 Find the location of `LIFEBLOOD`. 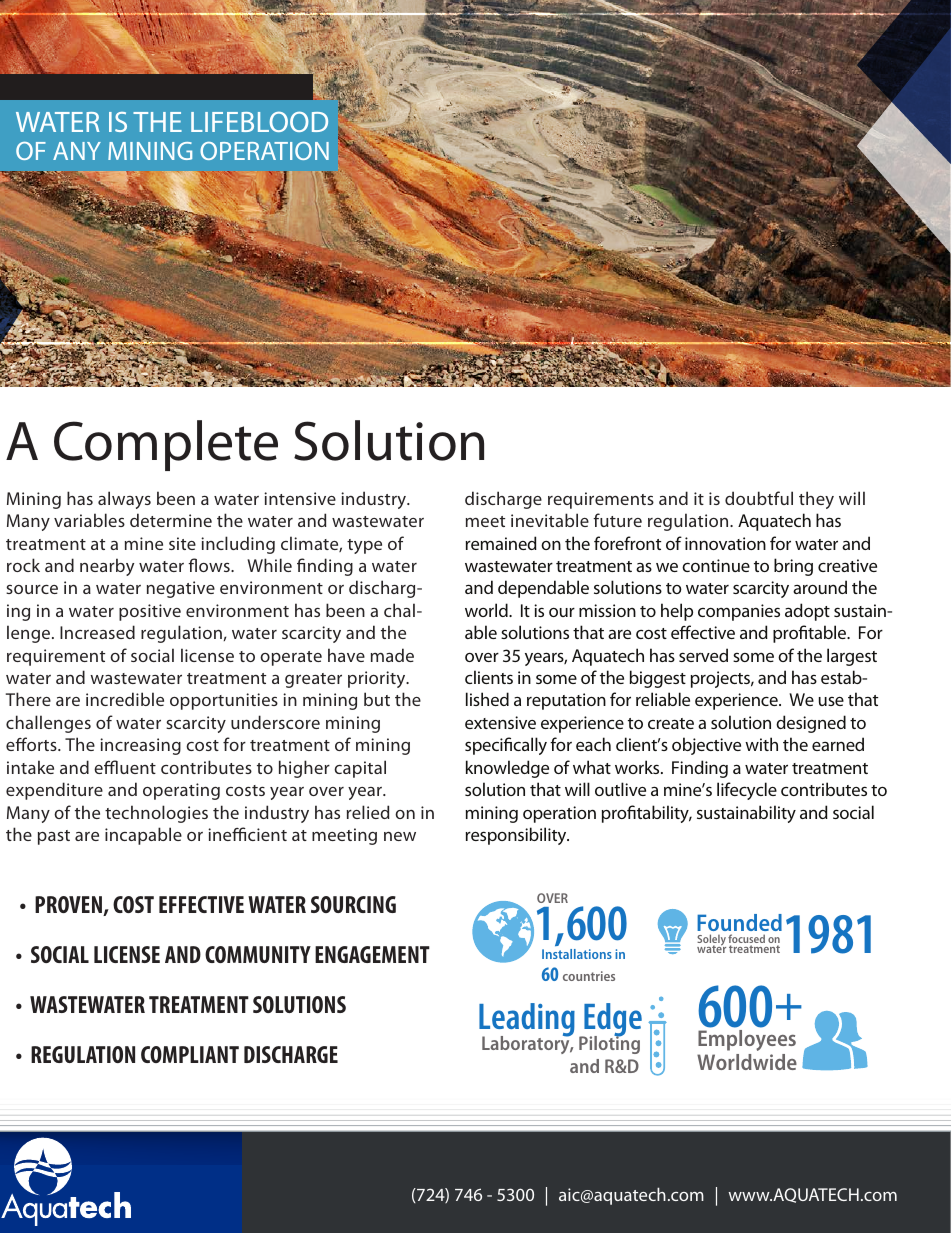

LIFEBLOOD is located at coordinates (259, 121).
